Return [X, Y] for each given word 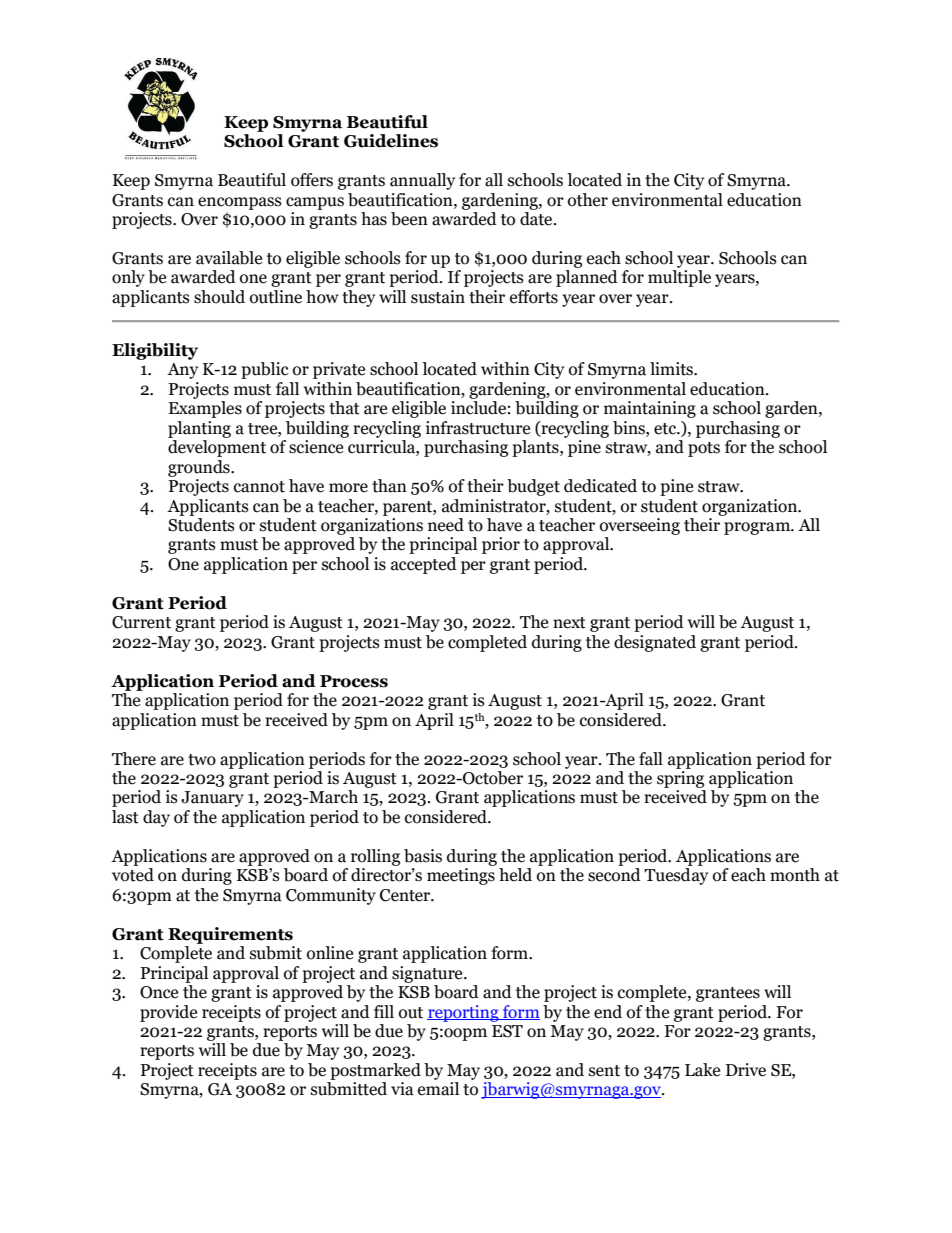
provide [168, 1013]
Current [141, 622]
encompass [240, 203]
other [588, 200]
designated [655, 643]
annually [422, 181]
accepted [424, 565]
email [438, 1089]
